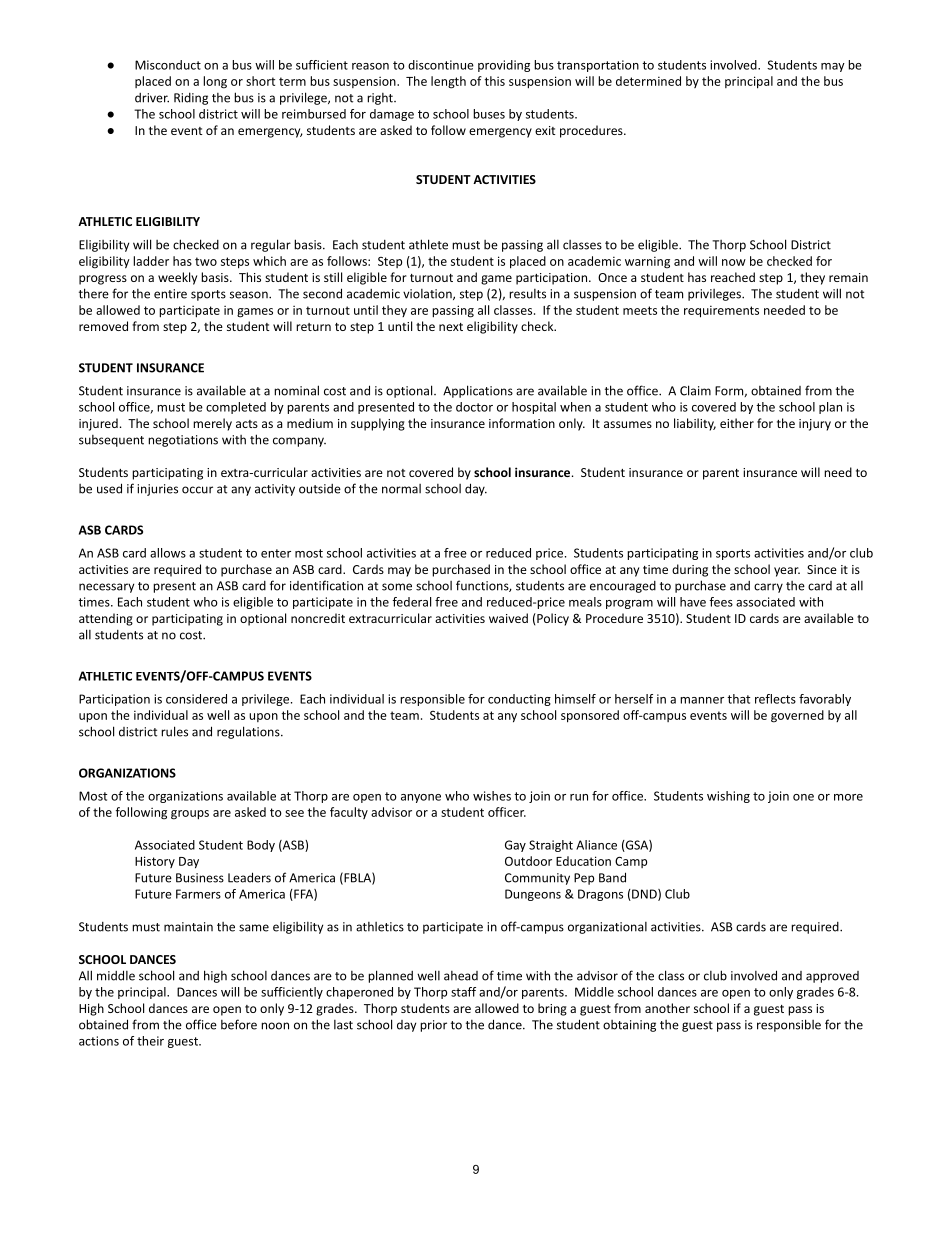 This screenshot has height=1233, width=952. What do you see at coordinates (177, 278) in the screenshot?
I see `weekly` at bounding box center [177, 278].
